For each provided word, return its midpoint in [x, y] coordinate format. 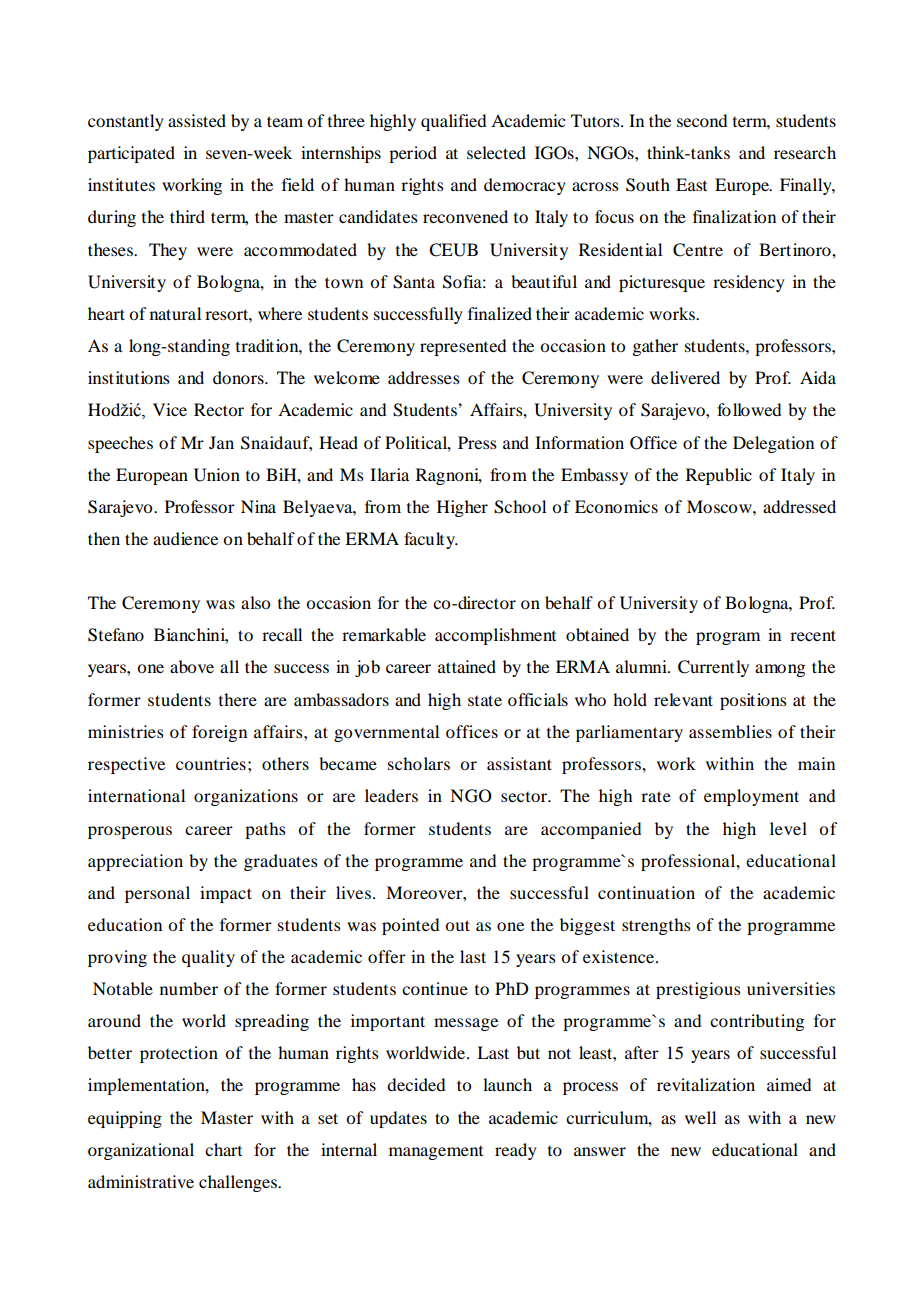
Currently [713, 668]
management [436, 1153]
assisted [197, 120]
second [702, 120]
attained [467, 666]
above [192, 666]
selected [496, 152]
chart [223, 1149]
